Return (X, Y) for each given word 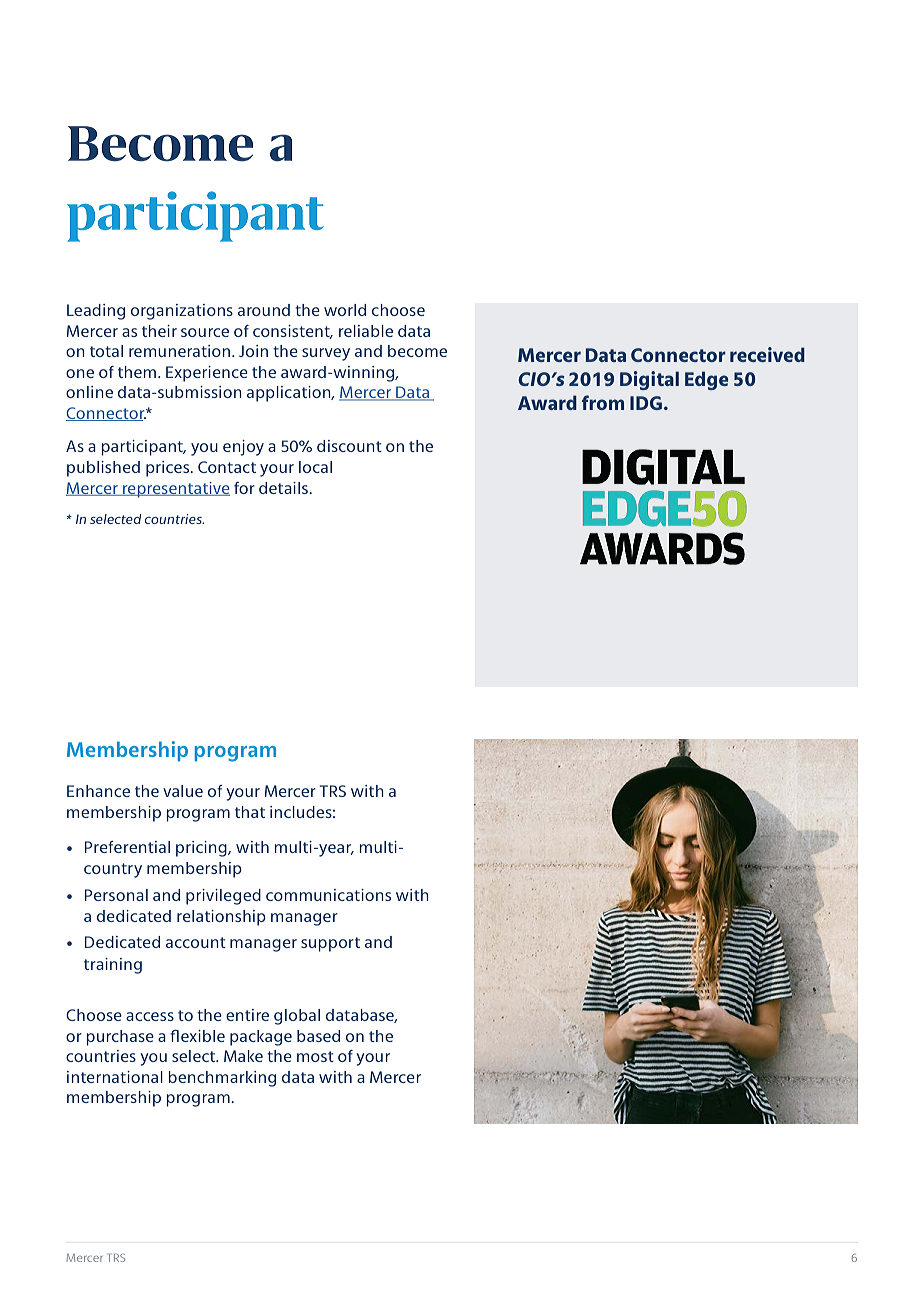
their (159, 331)
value (183, 791)
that (250, 812)
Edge (706, 380)
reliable (366, 331)
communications (328, 895)
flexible (197, 1036)
